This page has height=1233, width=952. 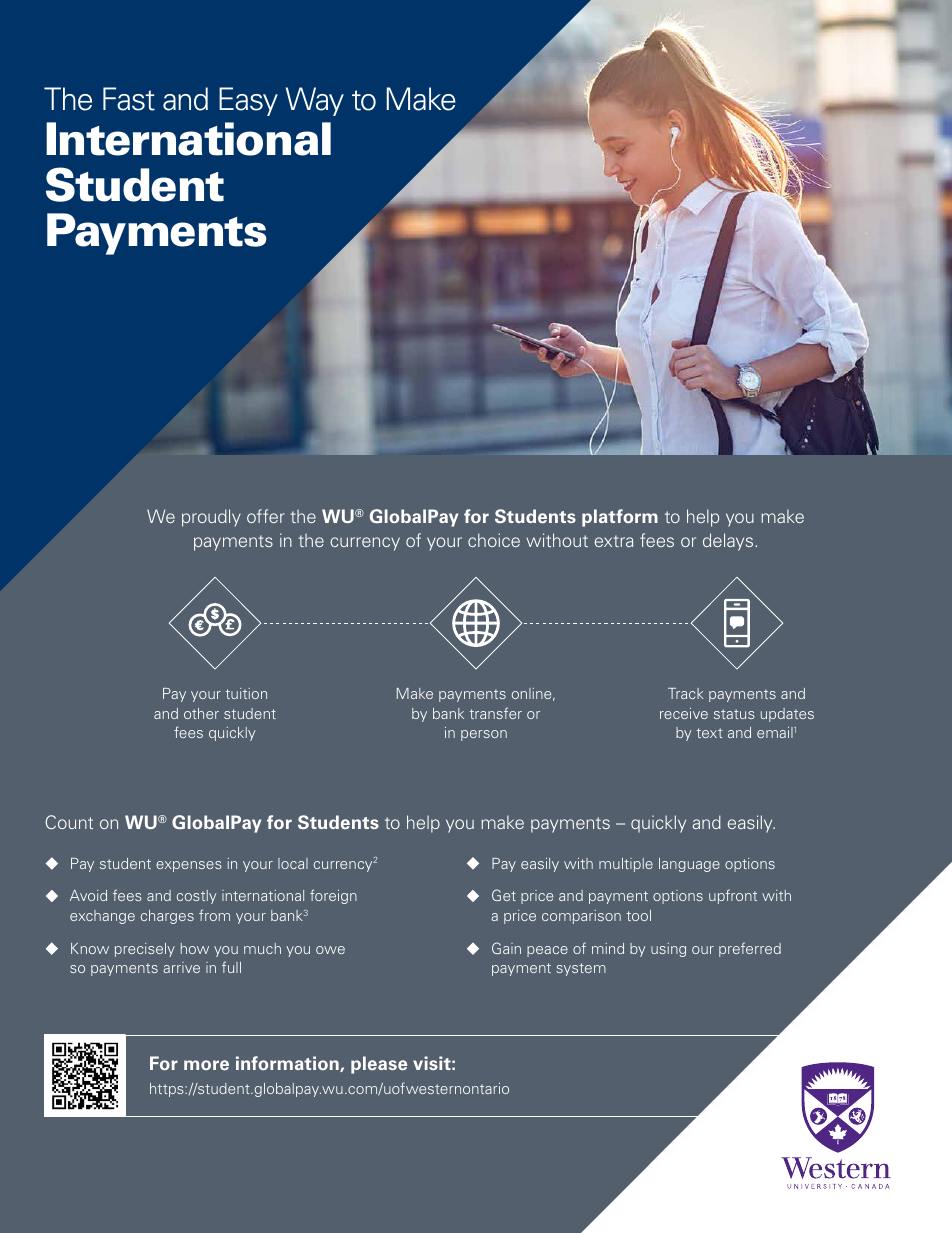 I want to click on Count, so click(x=69, y=822).
